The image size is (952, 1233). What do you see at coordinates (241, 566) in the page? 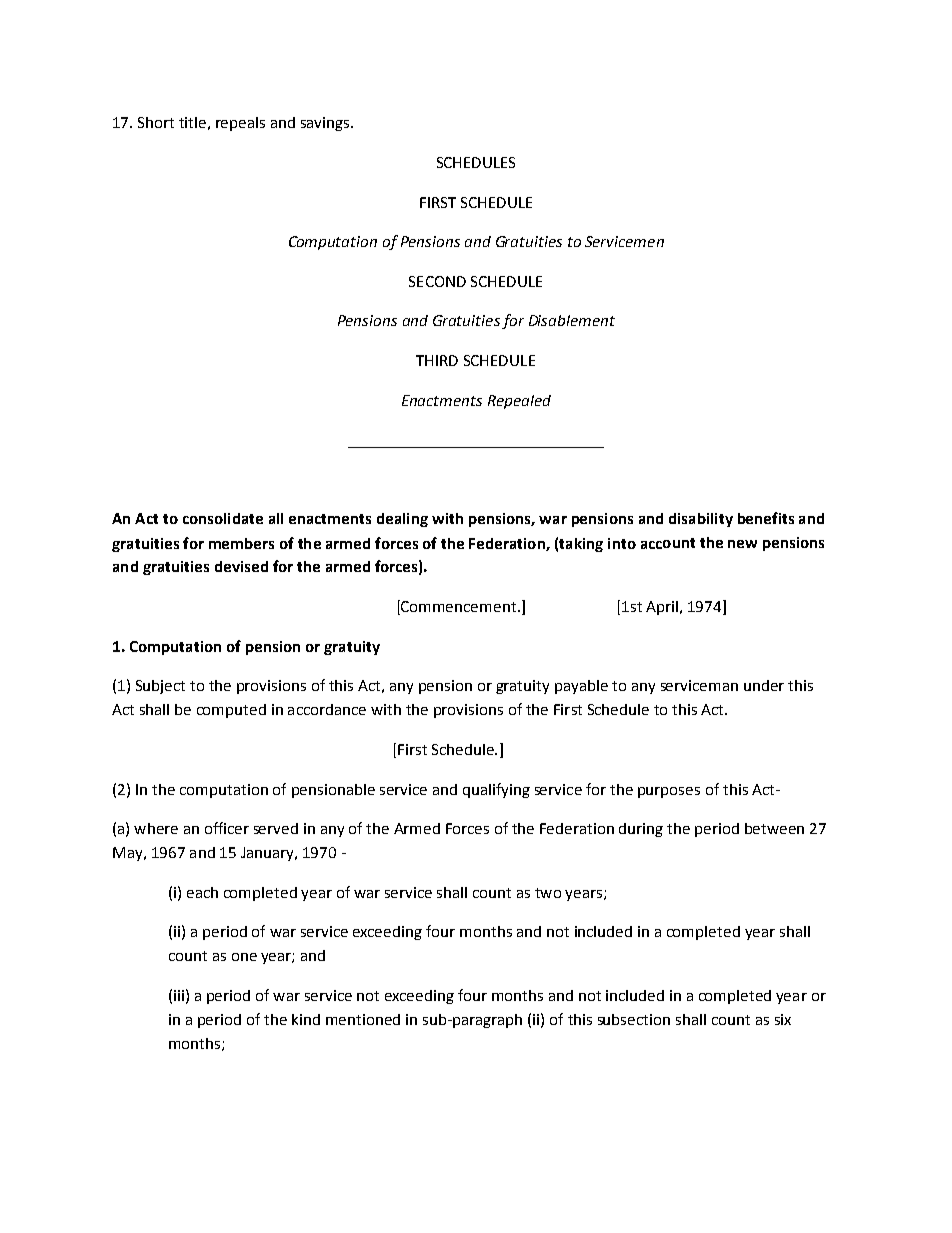
I see `devised` at bounding box center [241, 566].
